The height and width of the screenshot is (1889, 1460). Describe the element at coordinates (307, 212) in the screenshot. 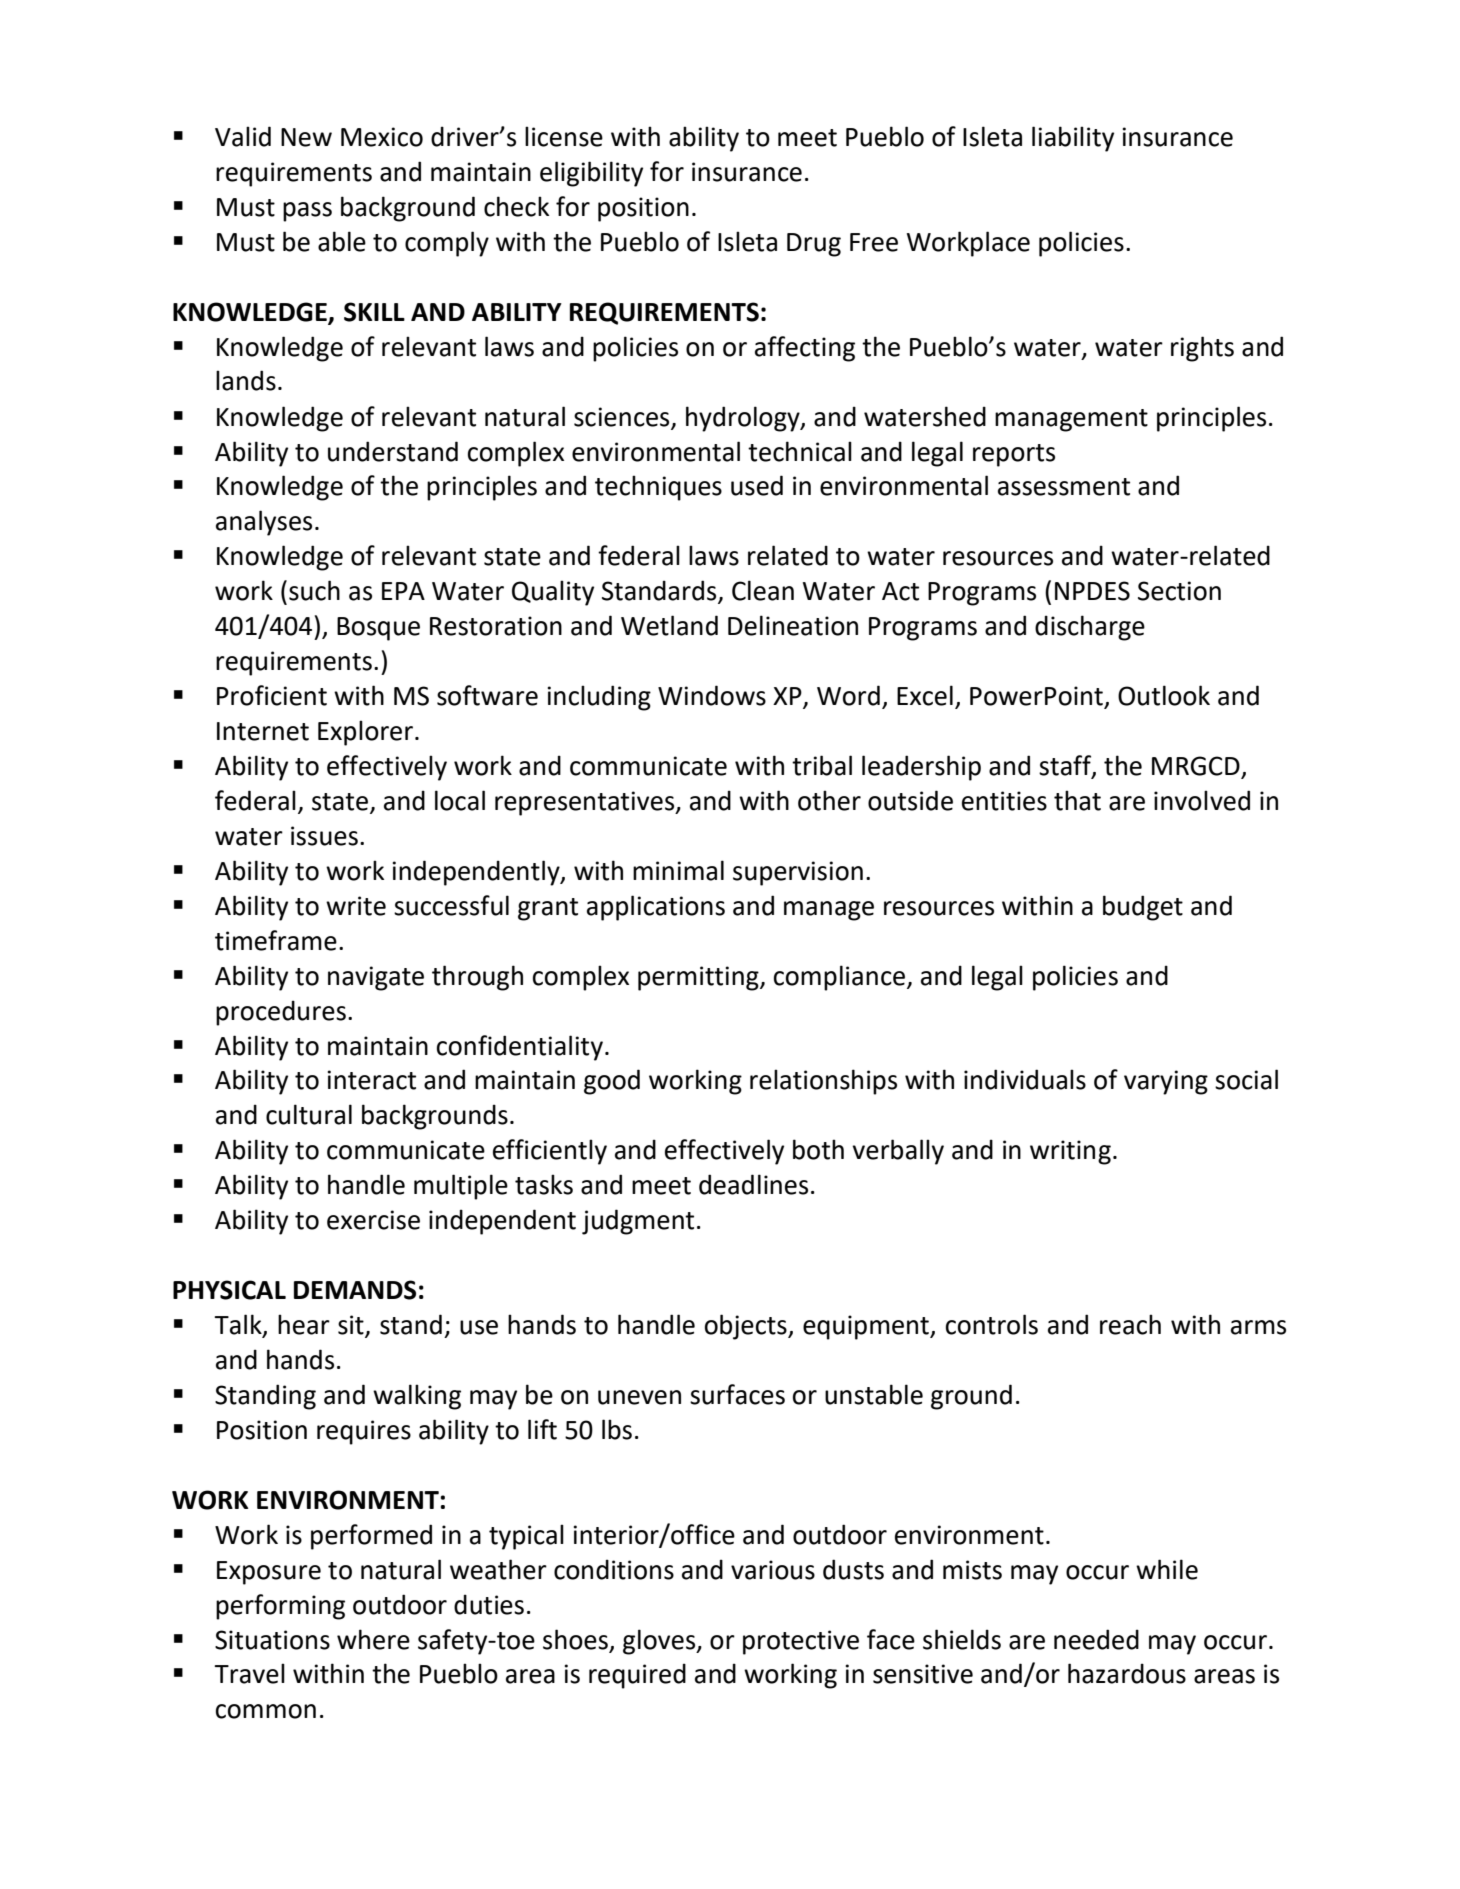

I see `pass` at that location.
